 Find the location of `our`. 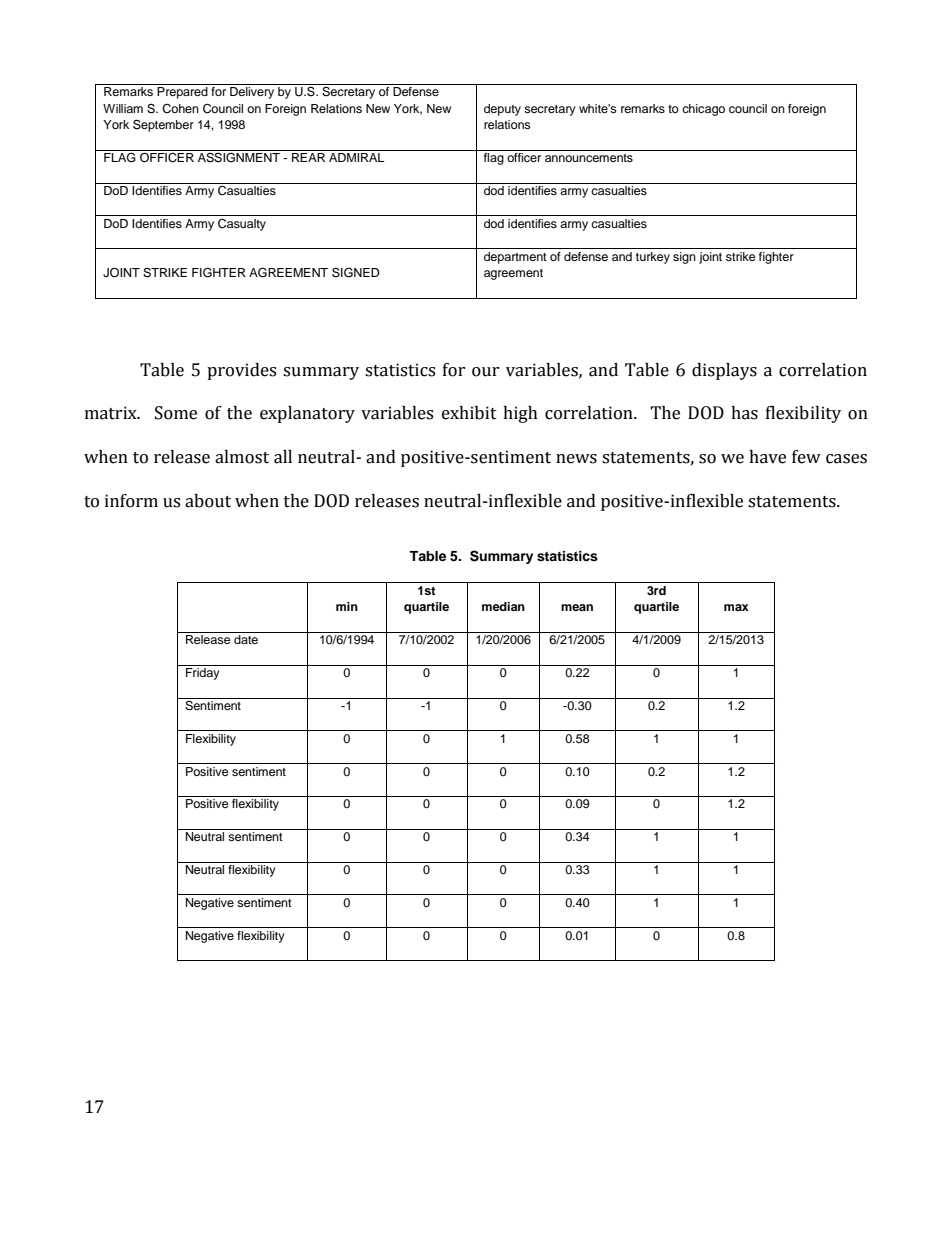

our is located at coordinates (486, 372).
